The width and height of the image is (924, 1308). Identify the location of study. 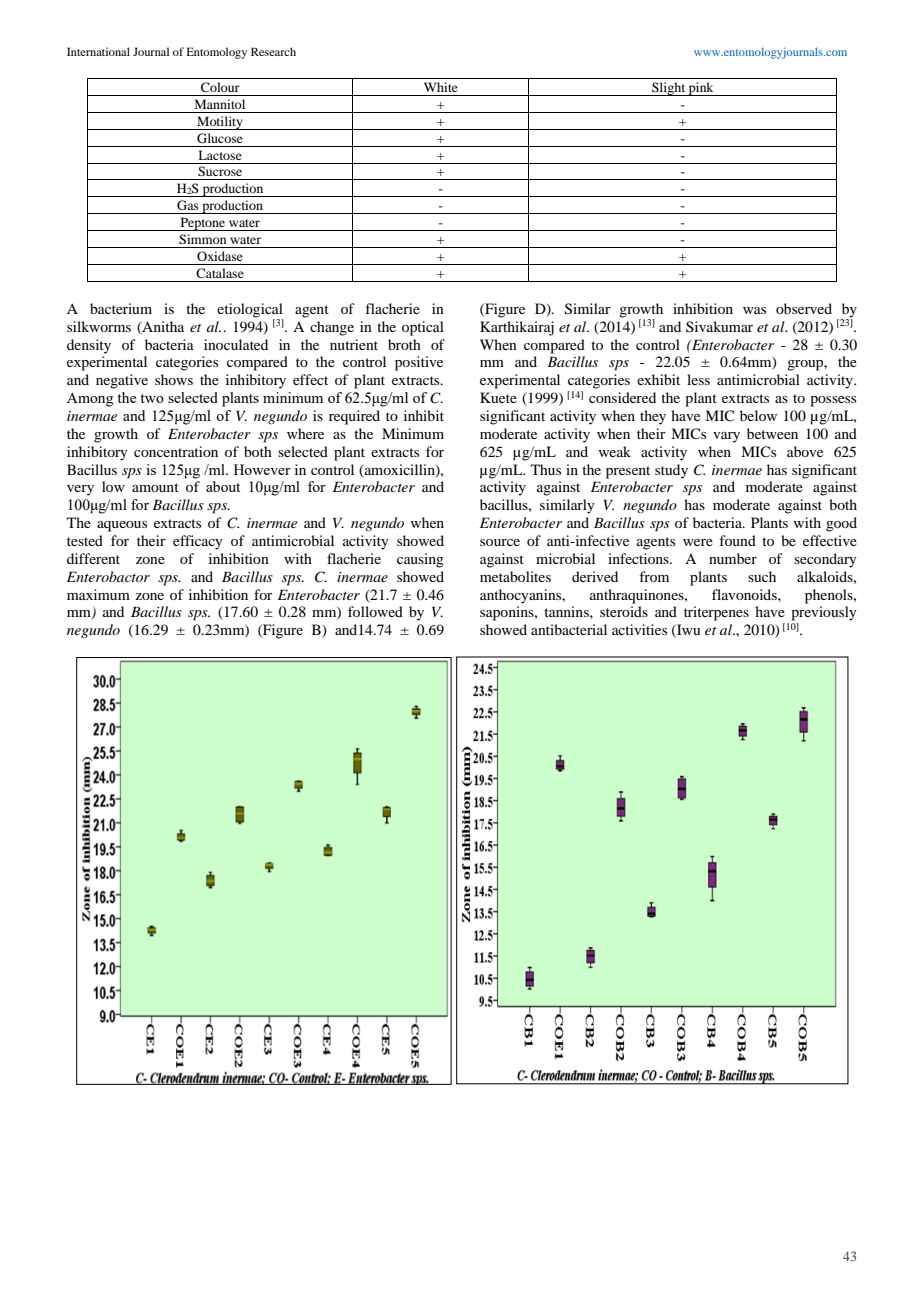
(671, 471).
